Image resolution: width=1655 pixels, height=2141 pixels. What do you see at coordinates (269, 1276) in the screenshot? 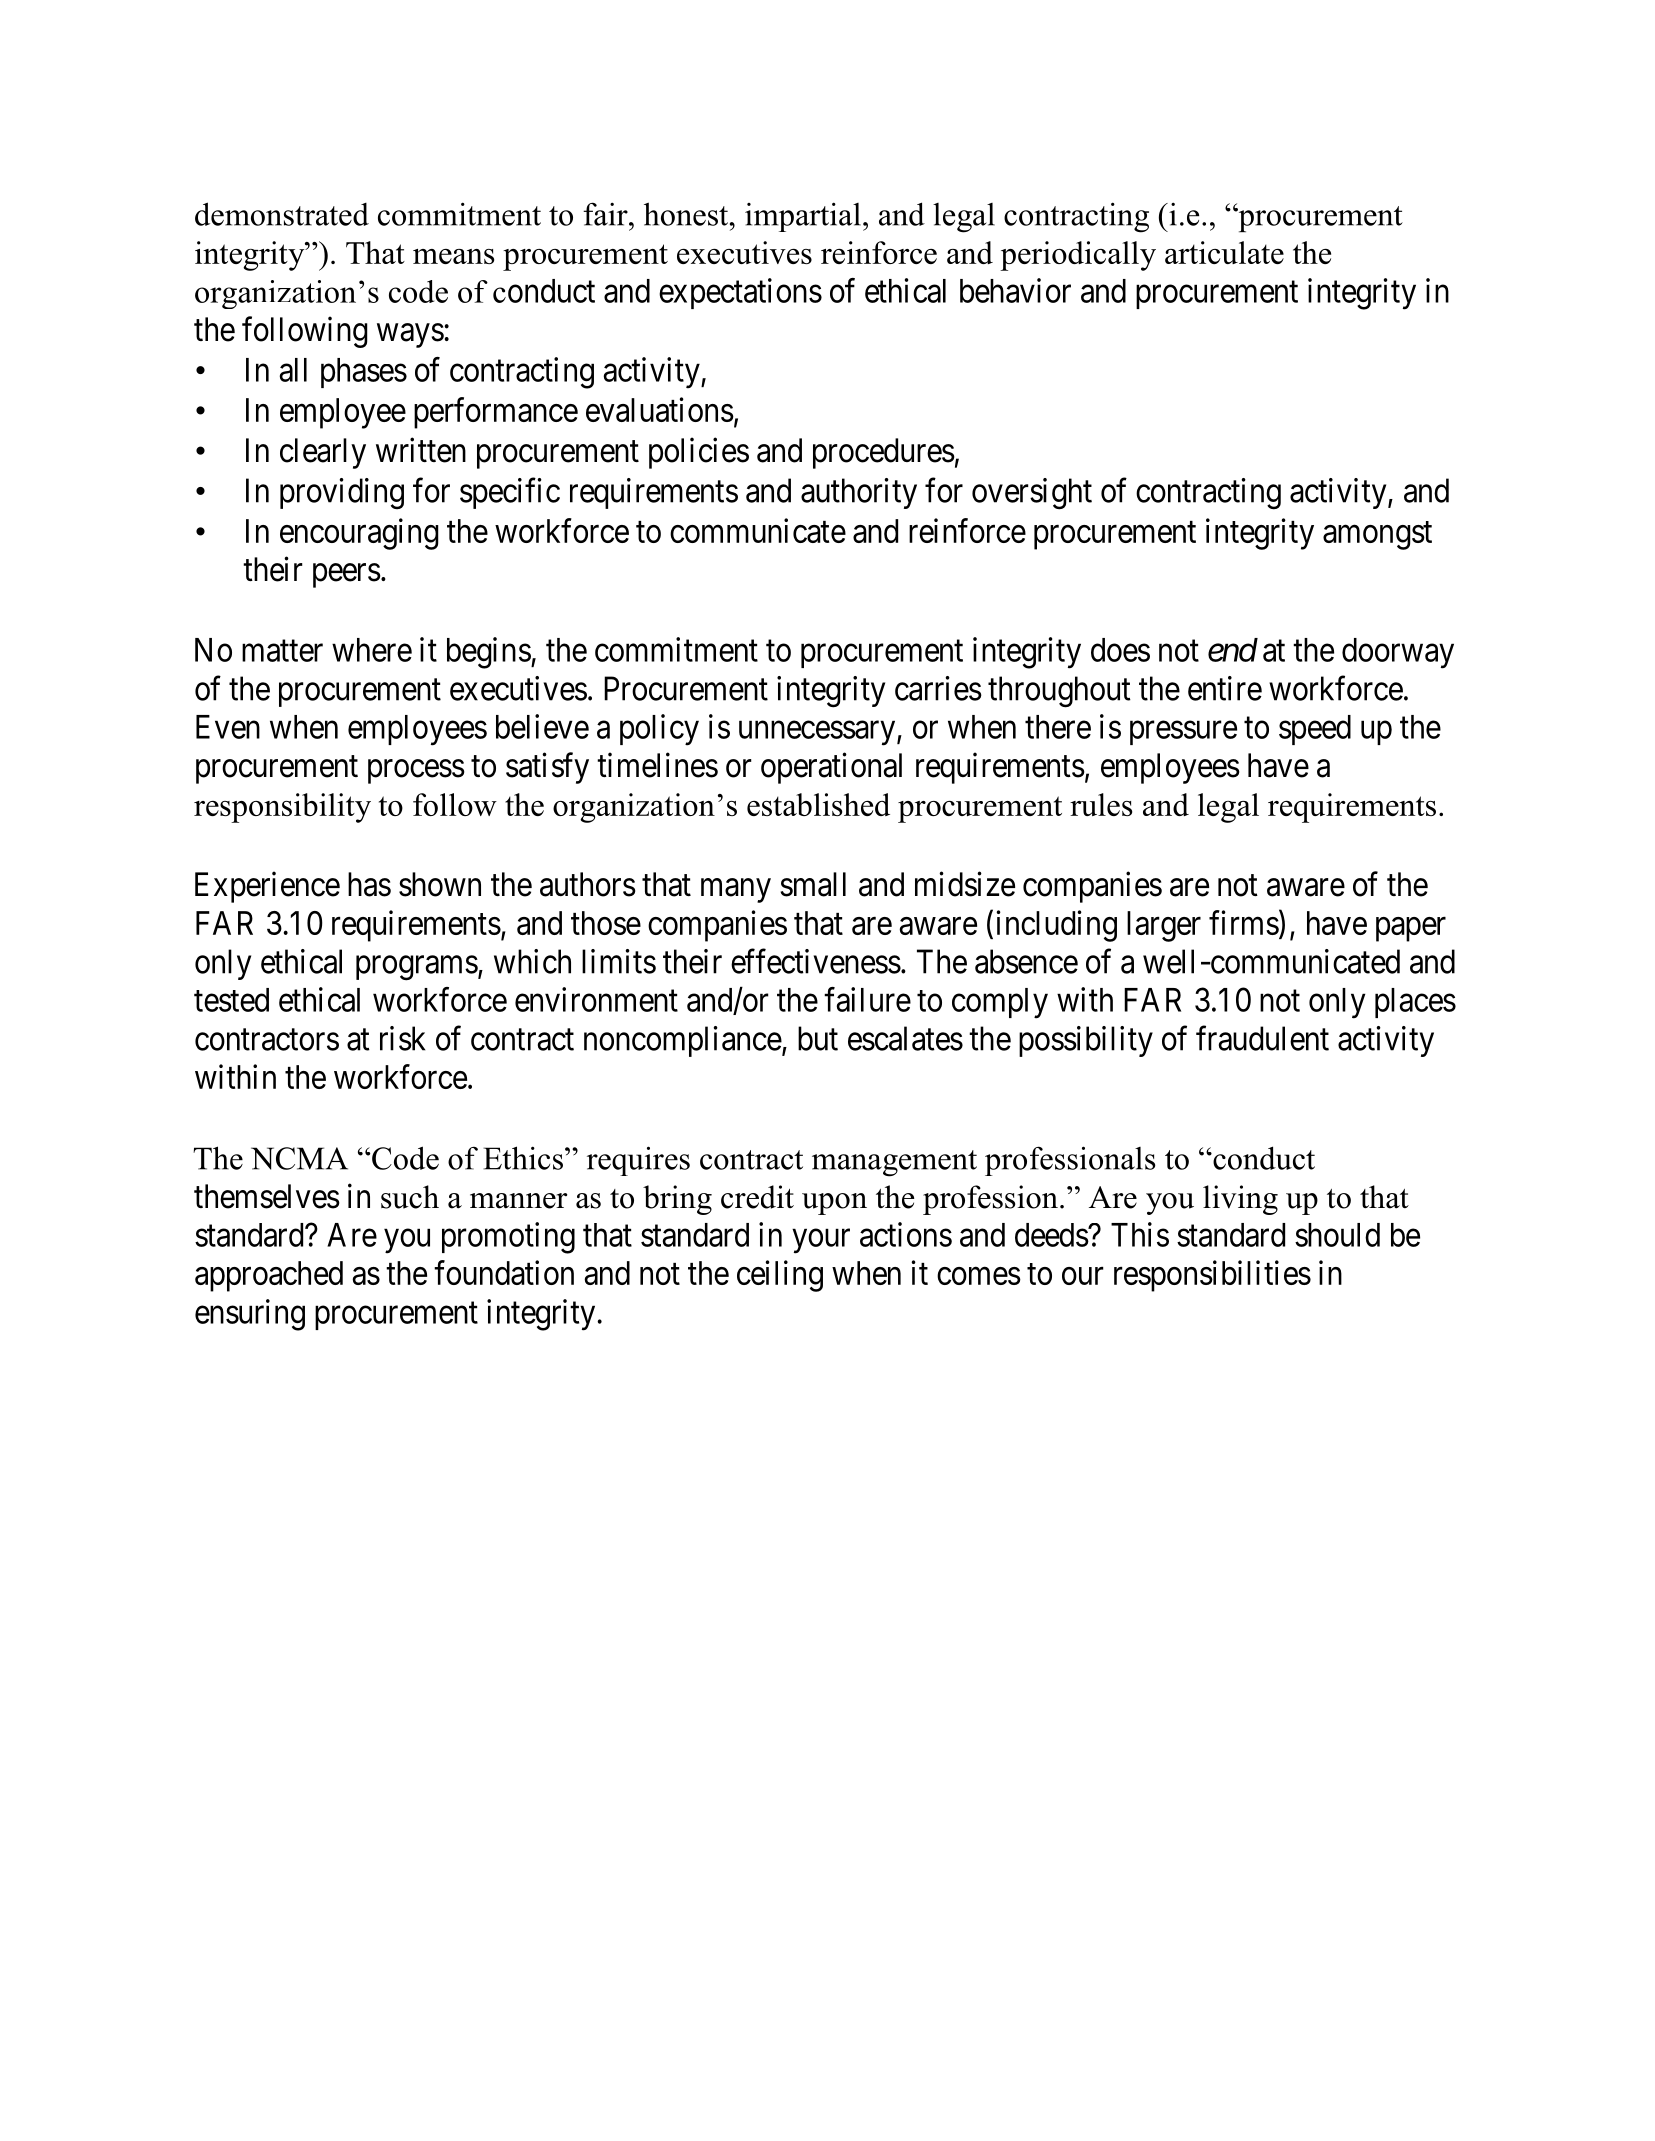
I see `approached` at bounding box center [269, 1276].
